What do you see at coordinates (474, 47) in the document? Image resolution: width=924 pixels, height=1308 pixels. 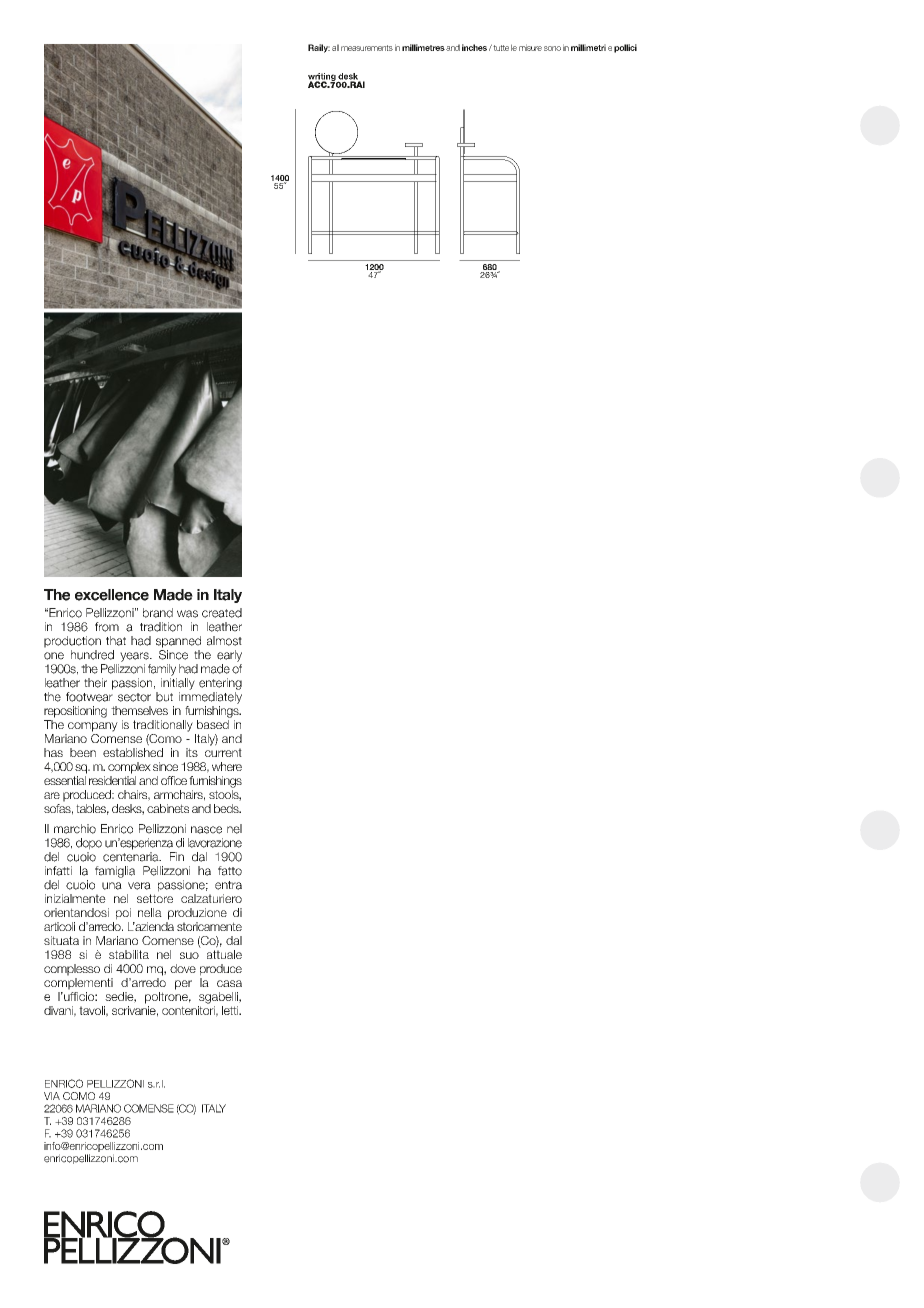 I see `inches` at bounding box center [474, 47].
